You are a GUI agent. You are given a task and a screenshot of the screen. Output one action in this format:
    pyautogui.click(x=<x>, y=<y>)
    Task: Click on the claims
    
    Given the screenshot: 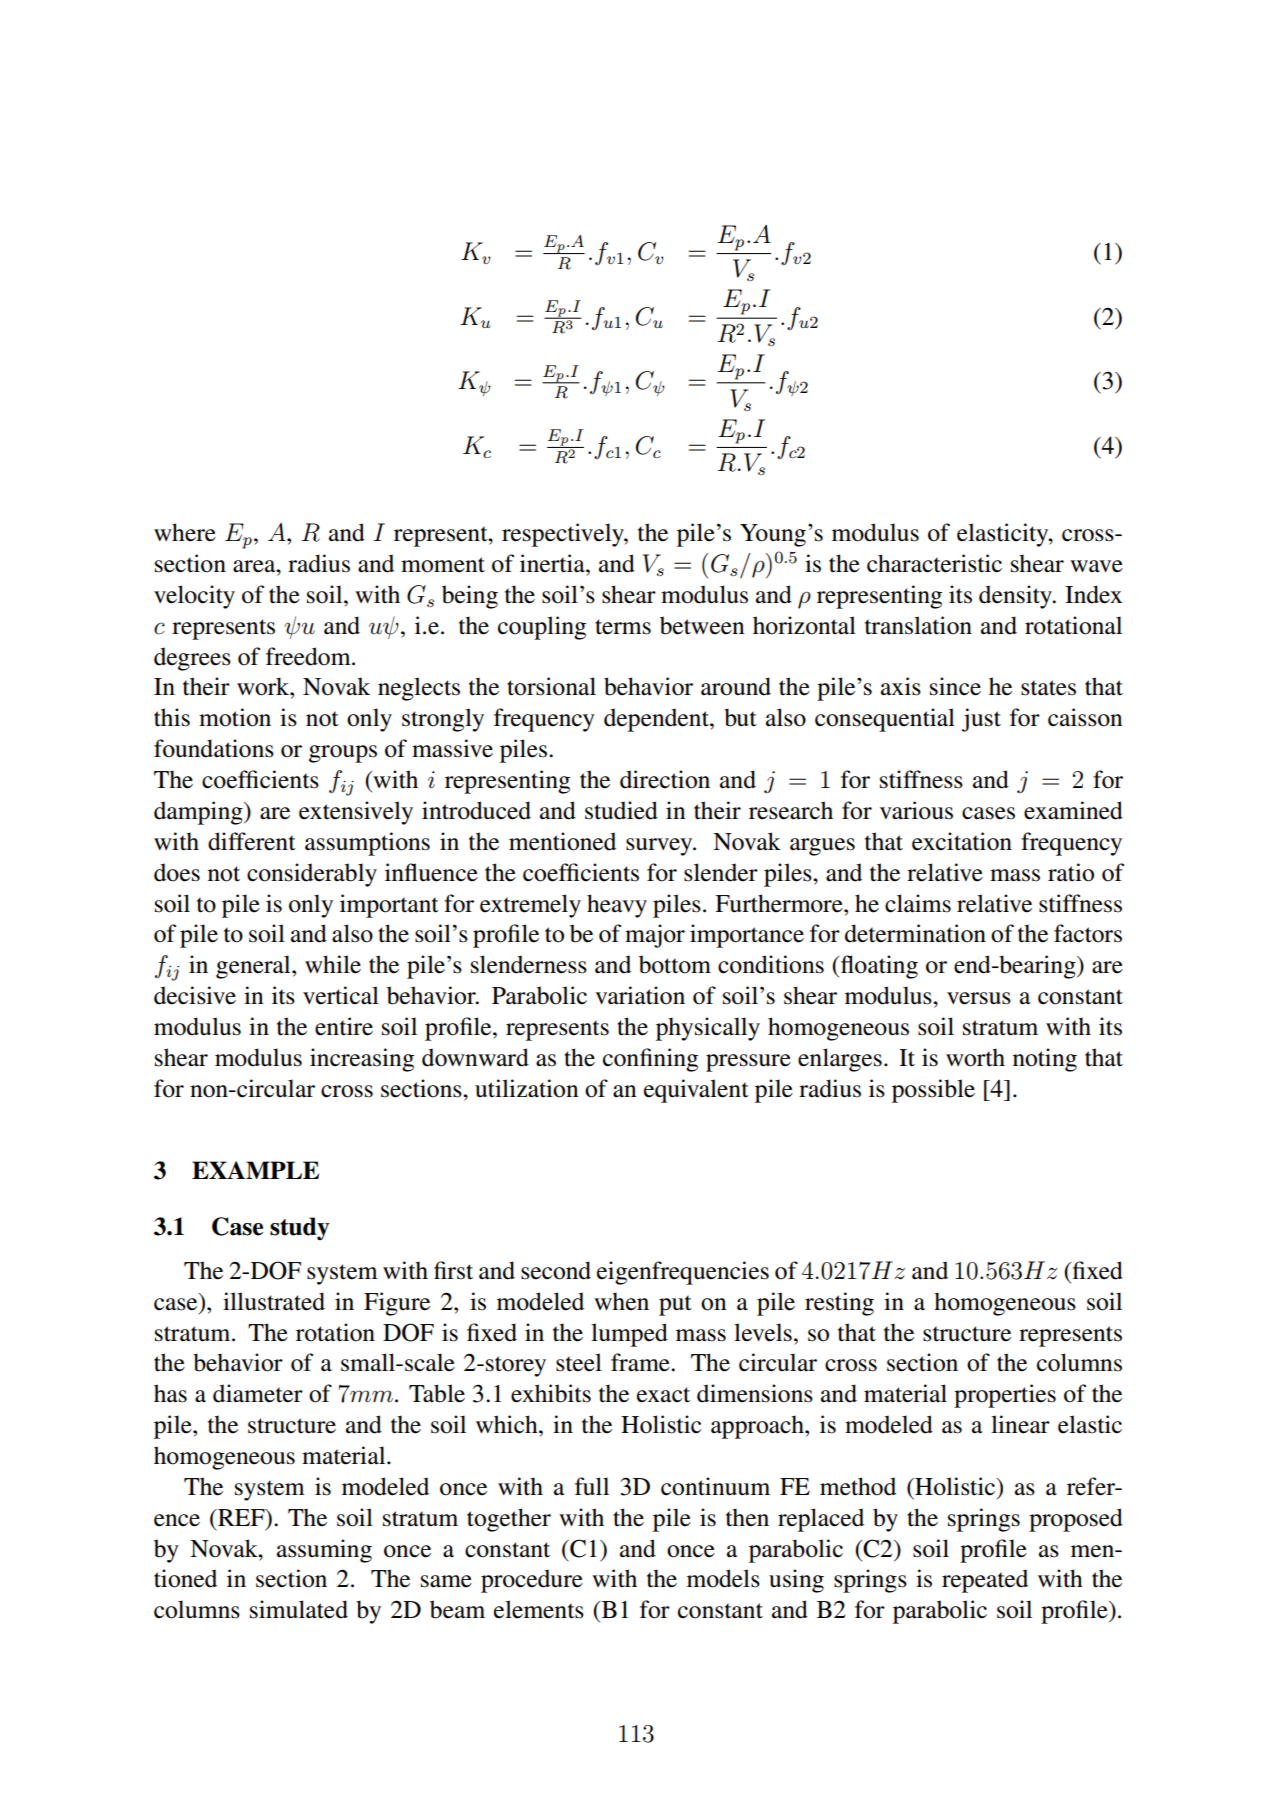 What is the action you would take?
    pyautogui.click(x=918, y=903)
